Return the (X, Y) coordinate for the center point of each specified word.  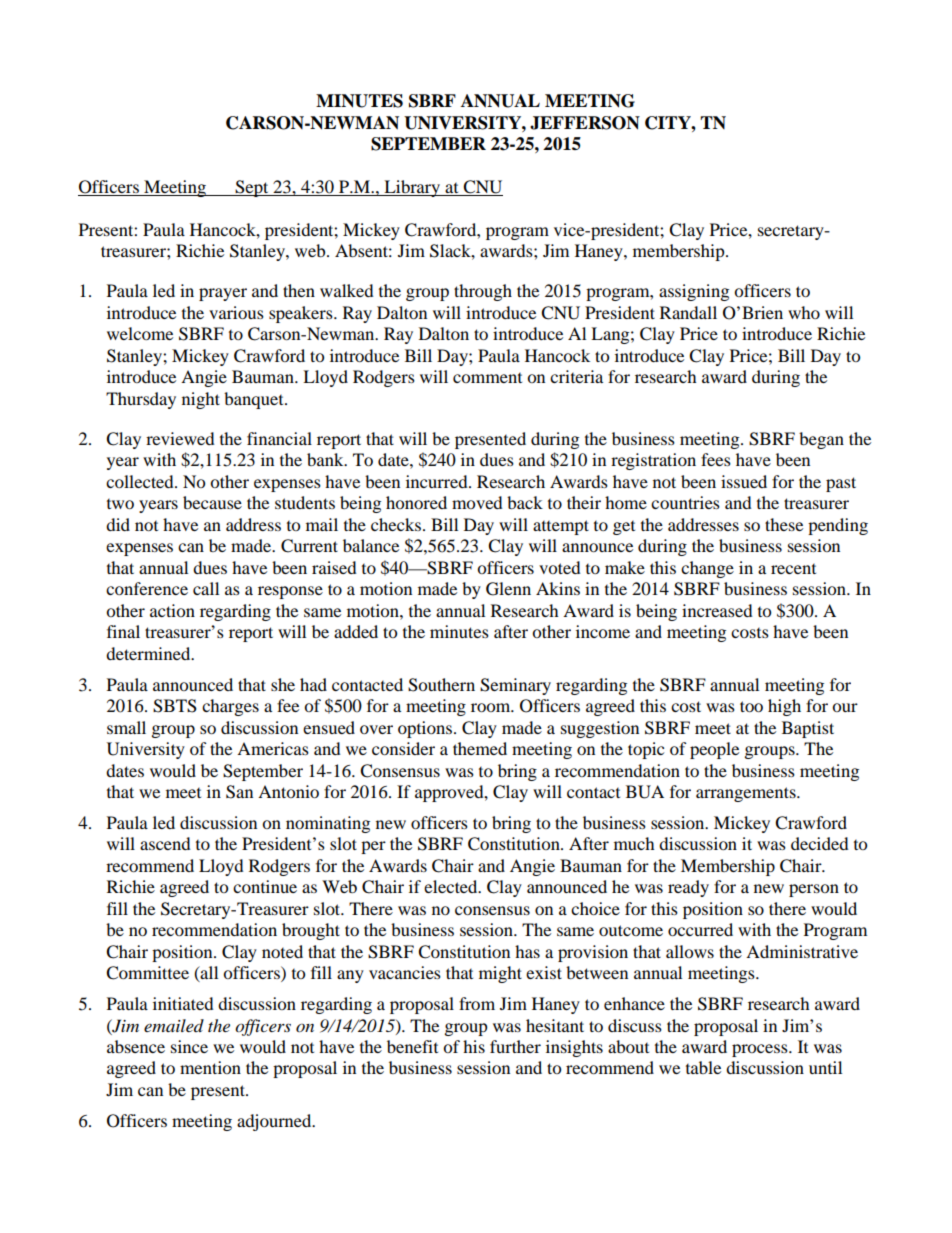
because (212, 502)
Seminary (515, 686)
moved (477, 502)
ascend (165, 843)
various (236, 312)
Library (412, 188)
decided (820, 843)
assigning (694, 292)
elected (452, 886)
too (751, 706)
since (189, 1046)
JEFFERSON (585, 123)
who (804, 312)
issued (744, 481)
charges (230, 707)
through (483, 292)
